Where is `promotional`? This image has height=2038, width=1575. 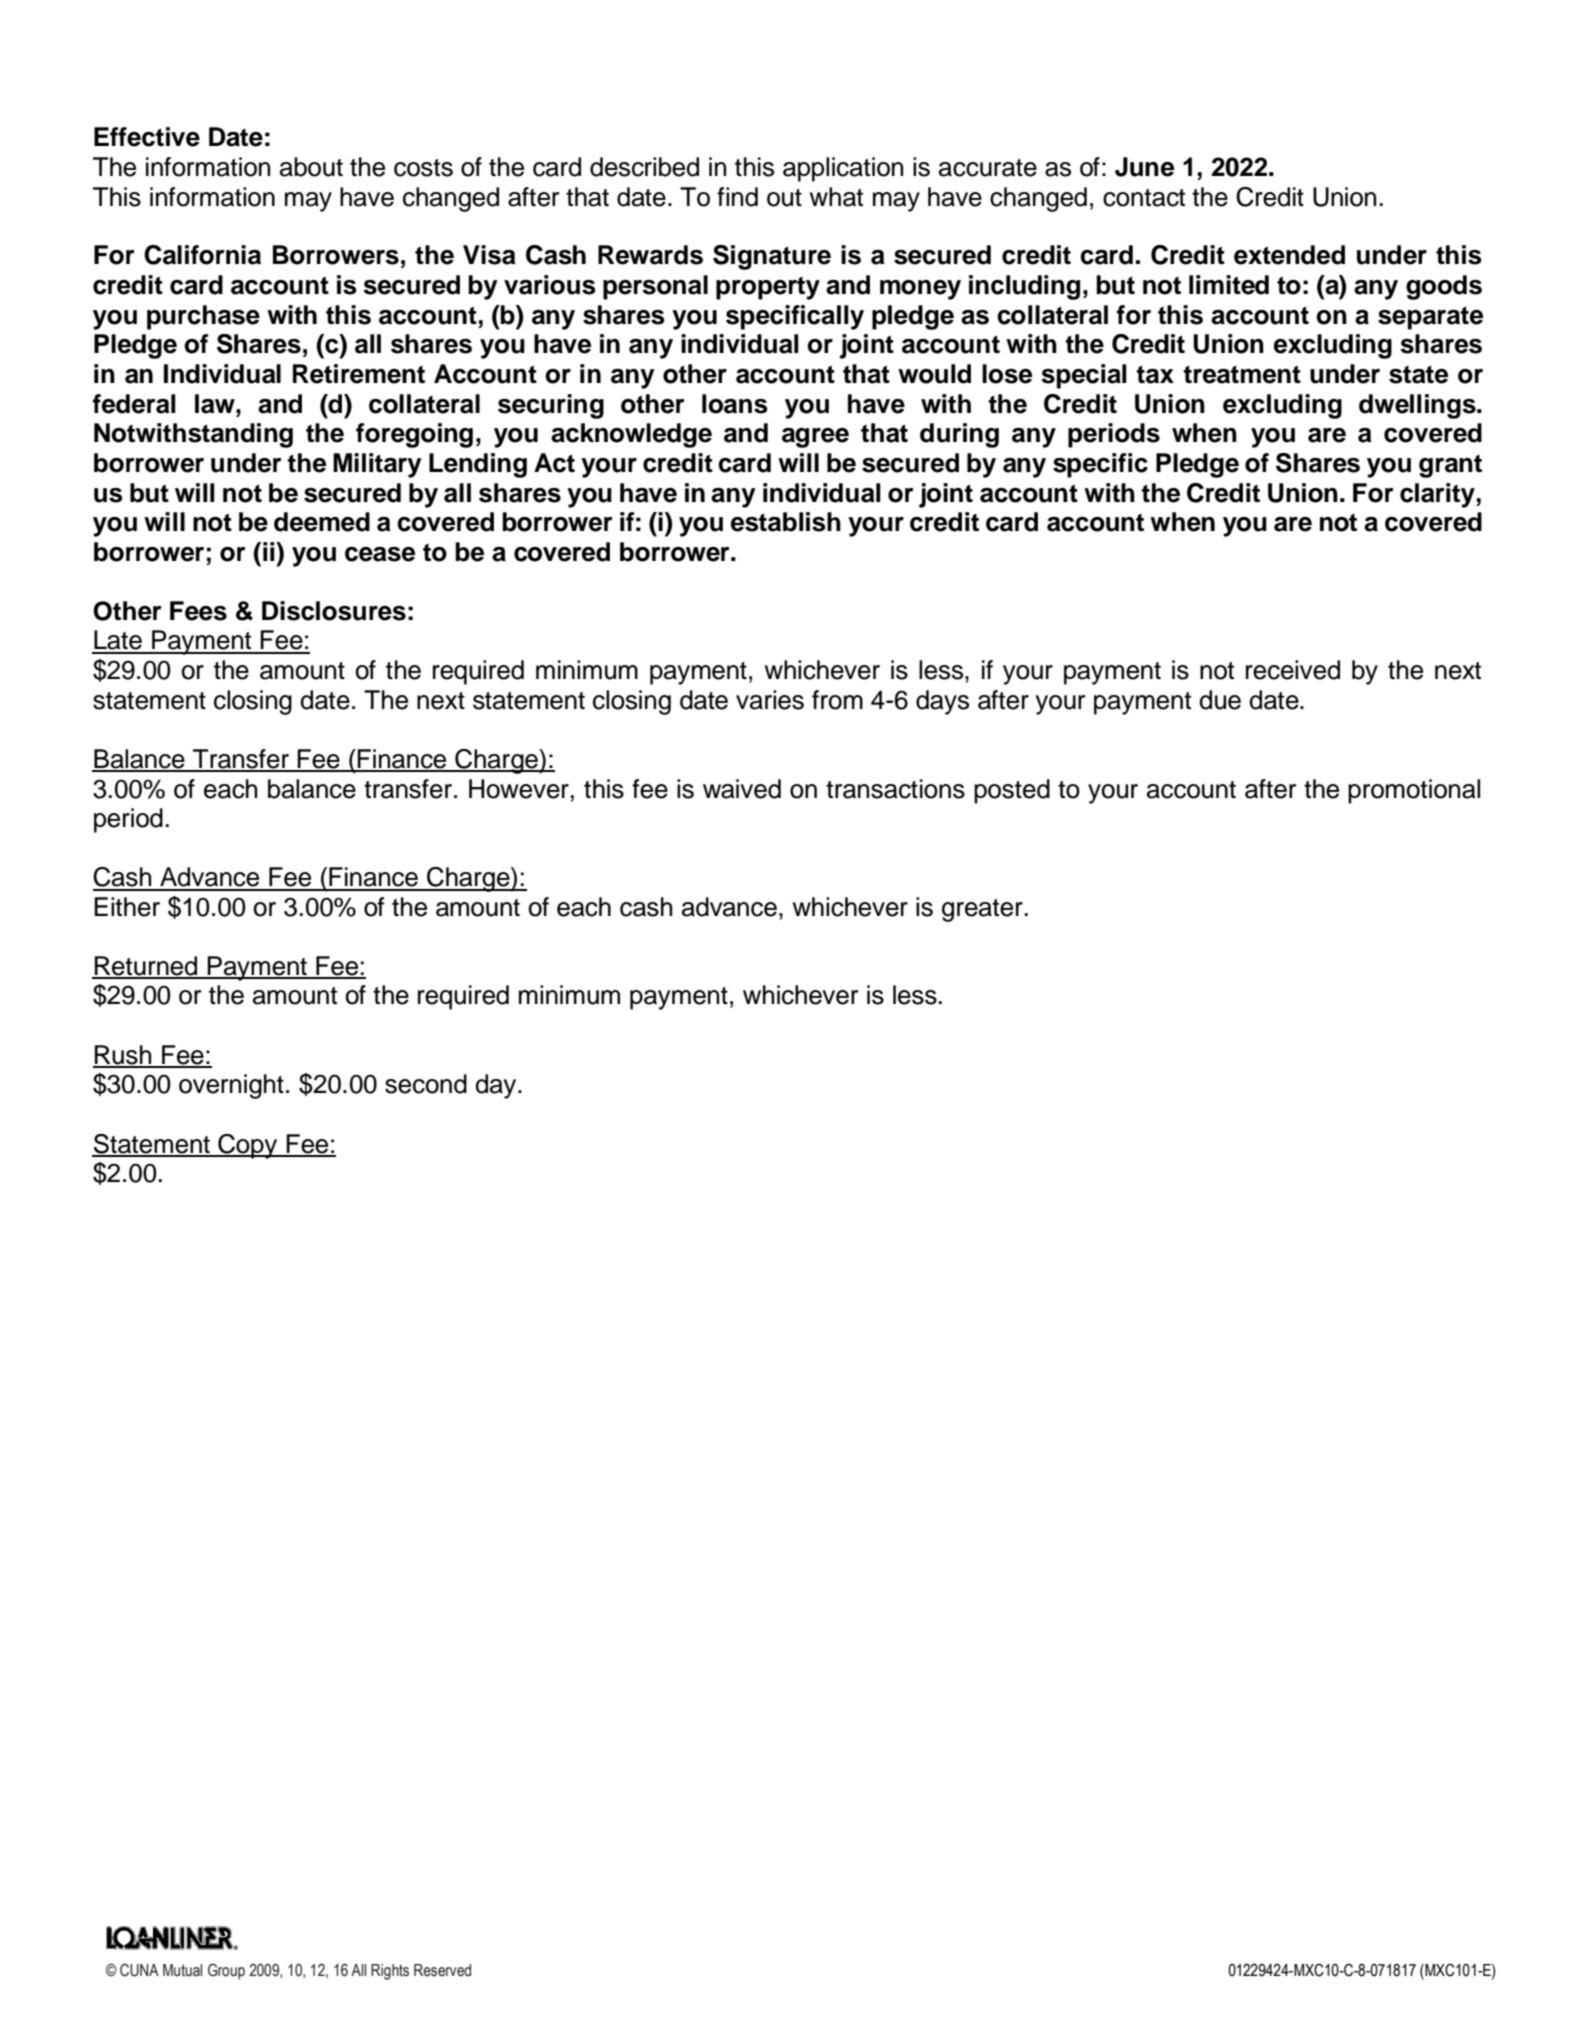
promotional is located at coordinates (1414, 791).
